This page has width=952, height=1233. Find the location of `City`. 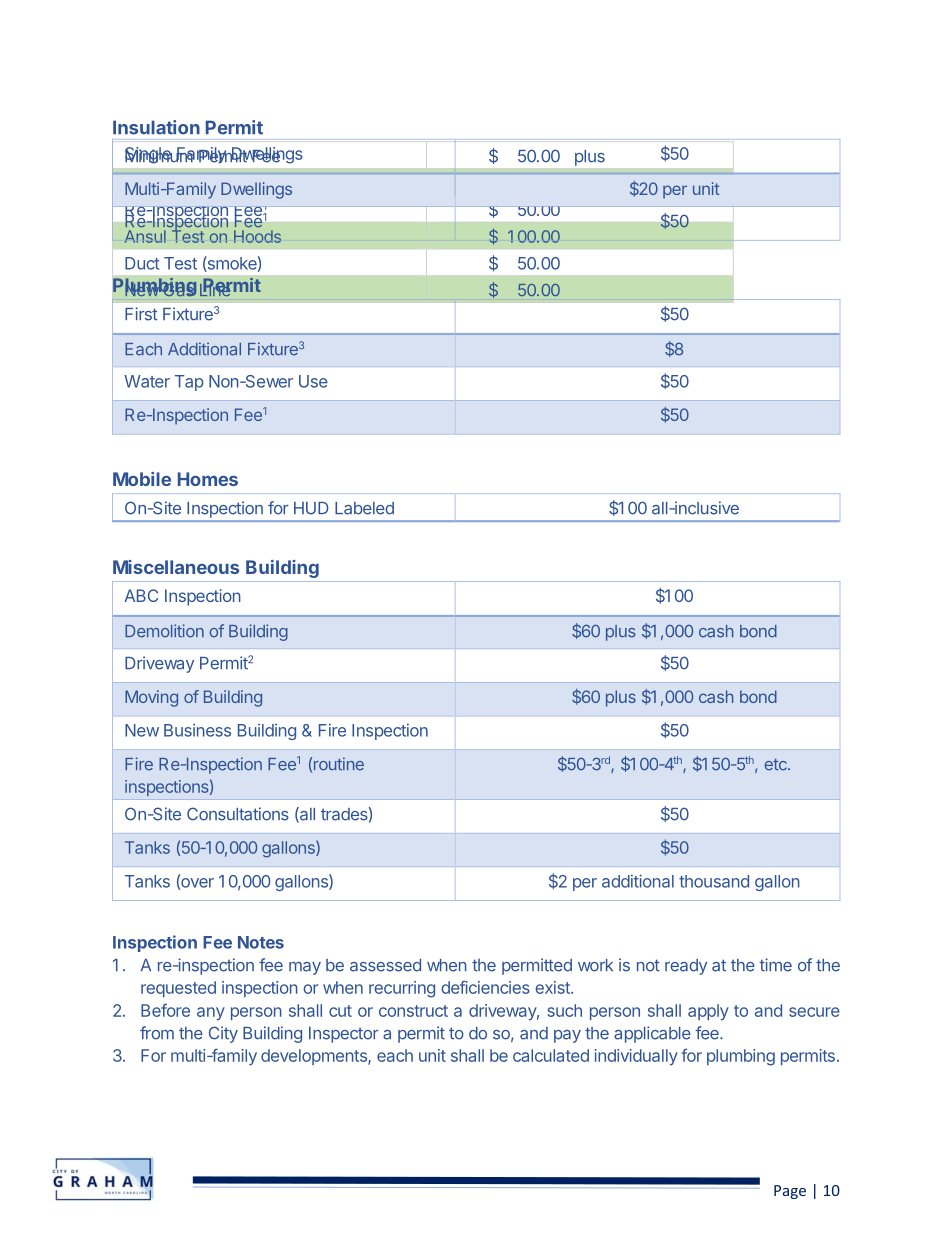

City is located at coordinates (223, 1034).
